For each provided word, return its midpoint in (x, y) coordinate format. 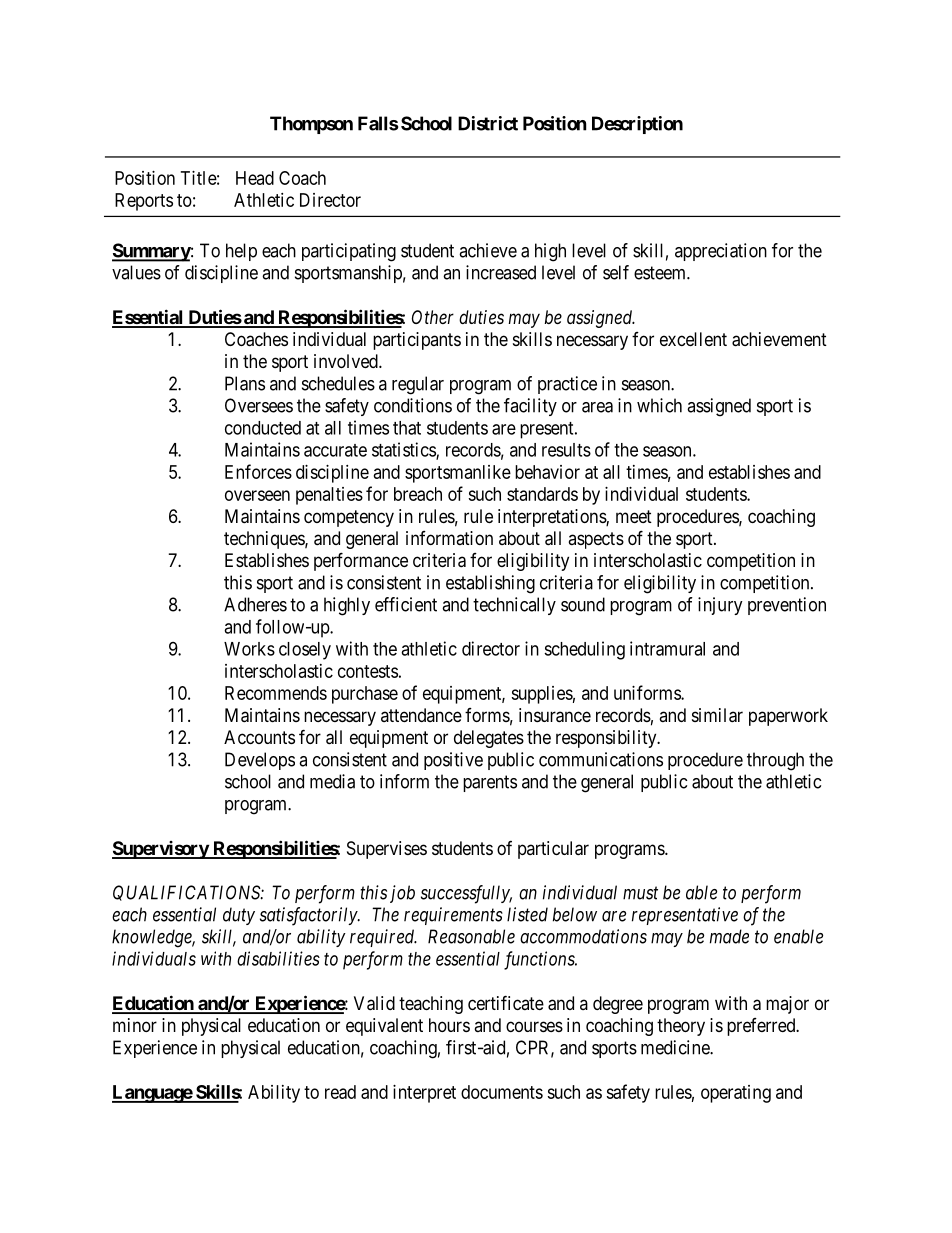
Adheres (255, 604)
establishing (490, 584)
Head (255, 178)
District (488, 123)
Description (637, 125)
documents (502, 1092)
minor (135, 1025)
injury (720, 606)
